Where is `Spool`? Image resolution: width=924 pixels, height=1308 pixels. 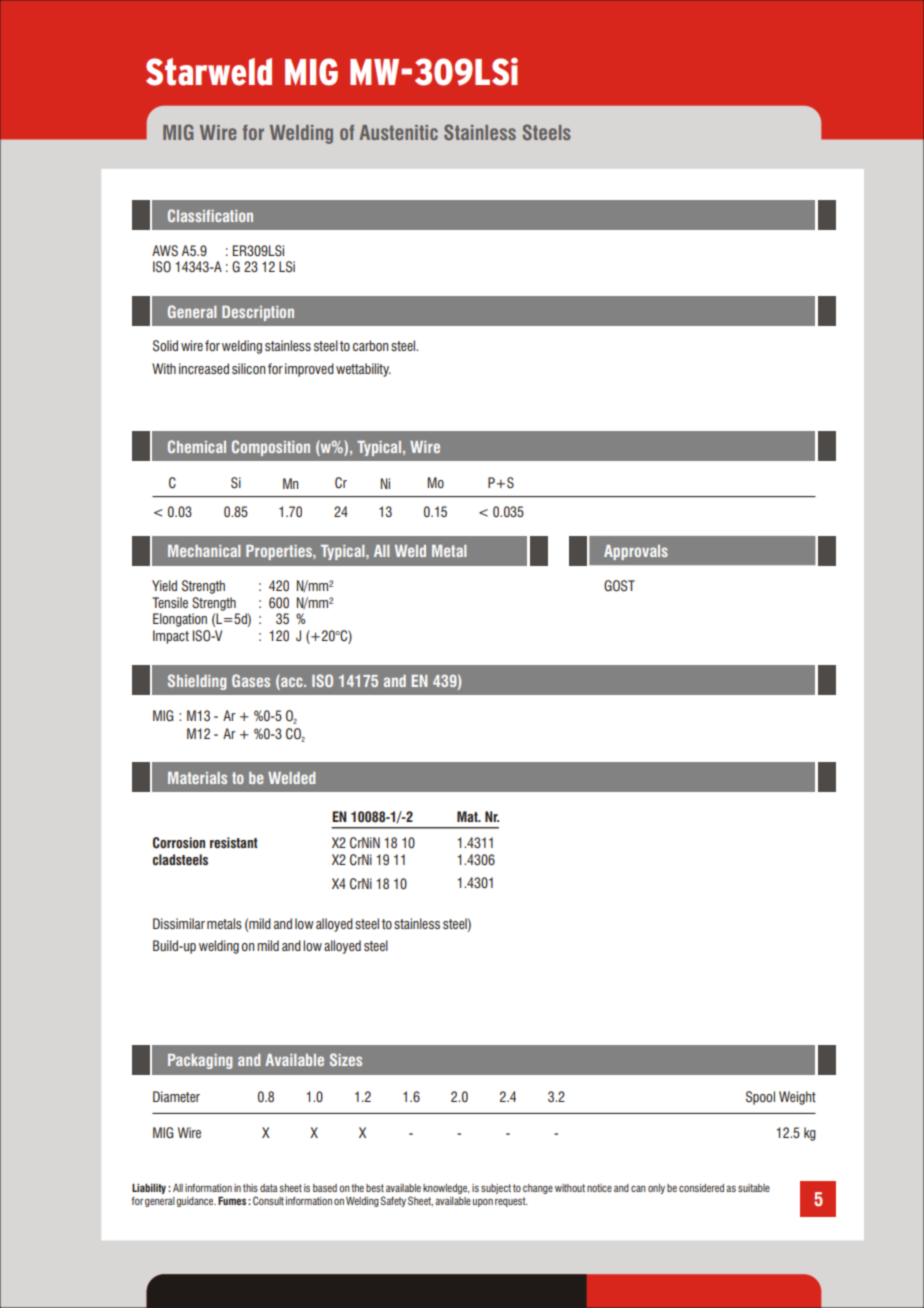
Spool is located at coordinates (760, 1098).
